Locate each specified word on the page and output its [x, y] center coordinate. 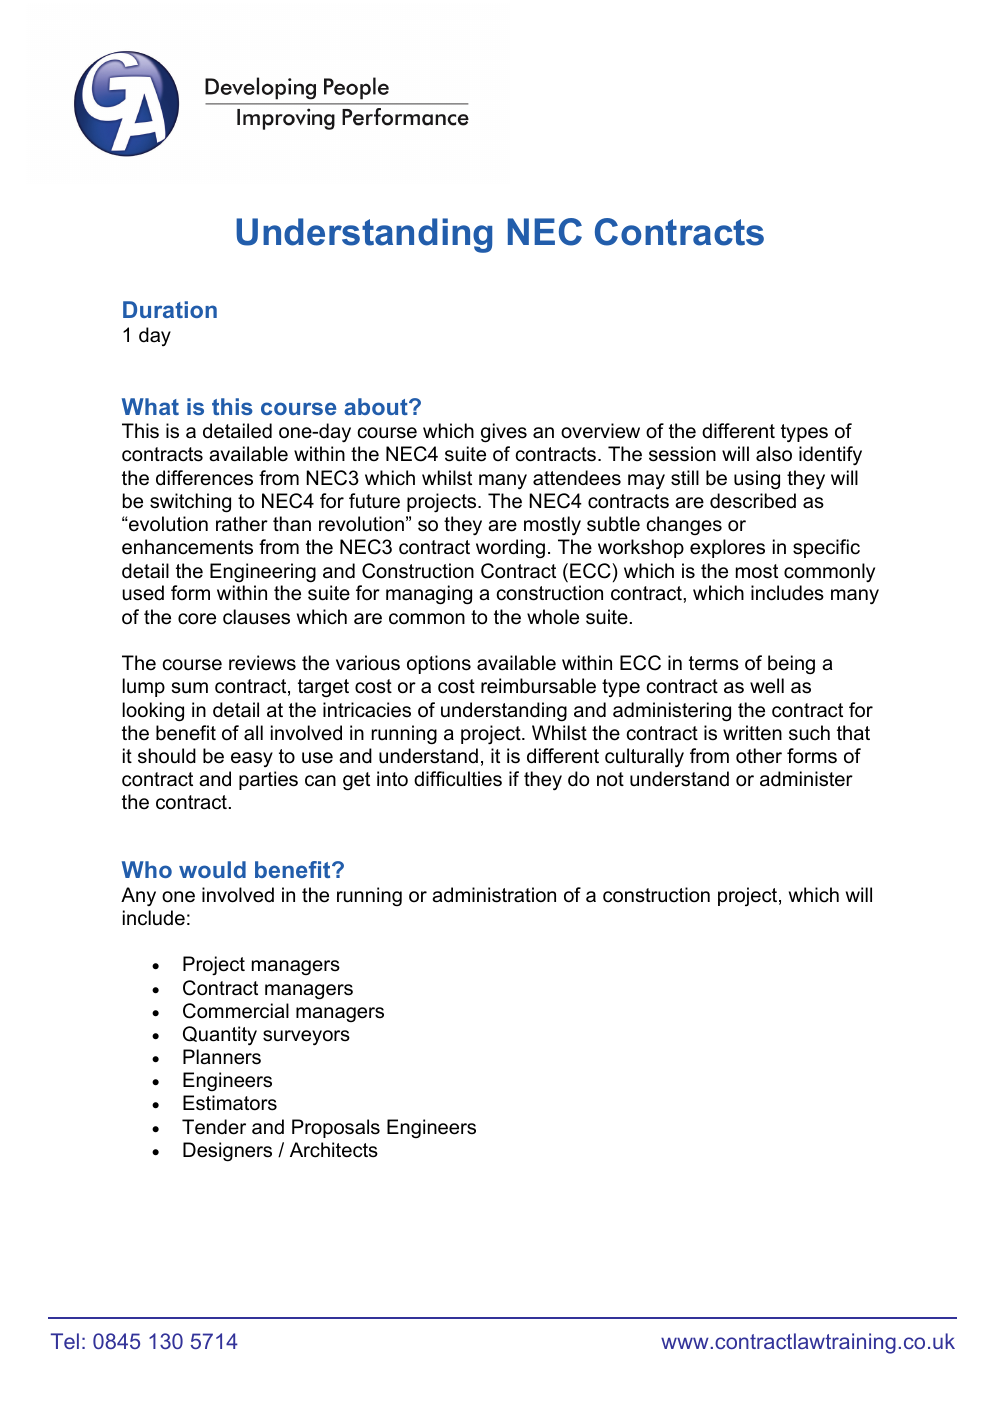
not [610, 779]
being [791, 665]
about [377, 406]
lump [143, 687]
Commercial [236, 1011]
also [774, 454]
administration [494, 895]
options [439, 664]
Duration [170, 309]
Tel [65, 1341]
